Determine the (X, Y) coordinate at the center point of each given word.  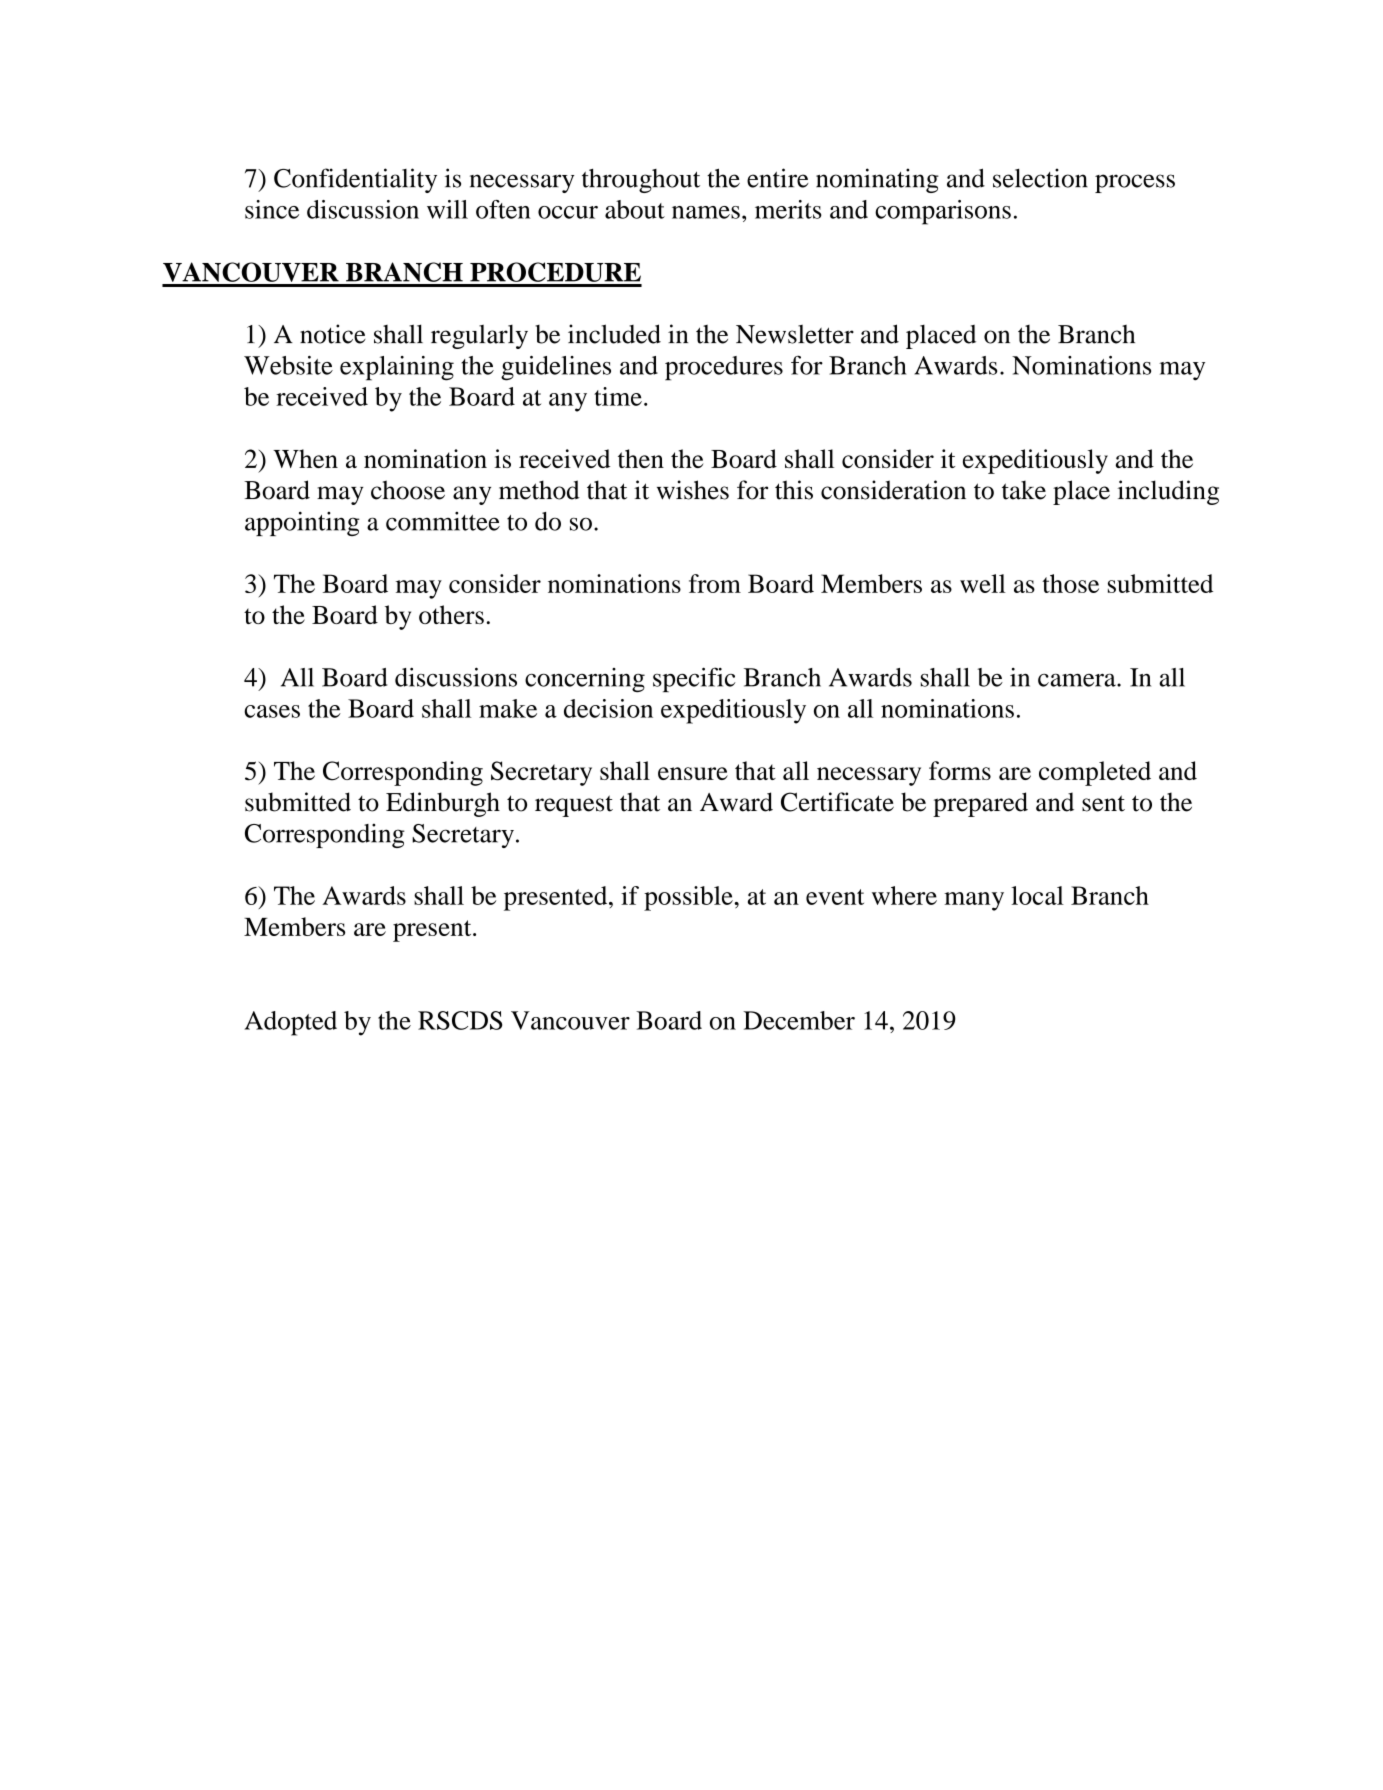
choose (408, 490)
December (799, 1020)
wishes (693, 490)
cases (272, 711)
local (1037, 895)
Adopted (290, 1023)
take (1024, 490)
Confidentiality (355, 180)
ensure (693, 773)
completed (1095, 773)
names (706, 212)
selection (1040, 178)
